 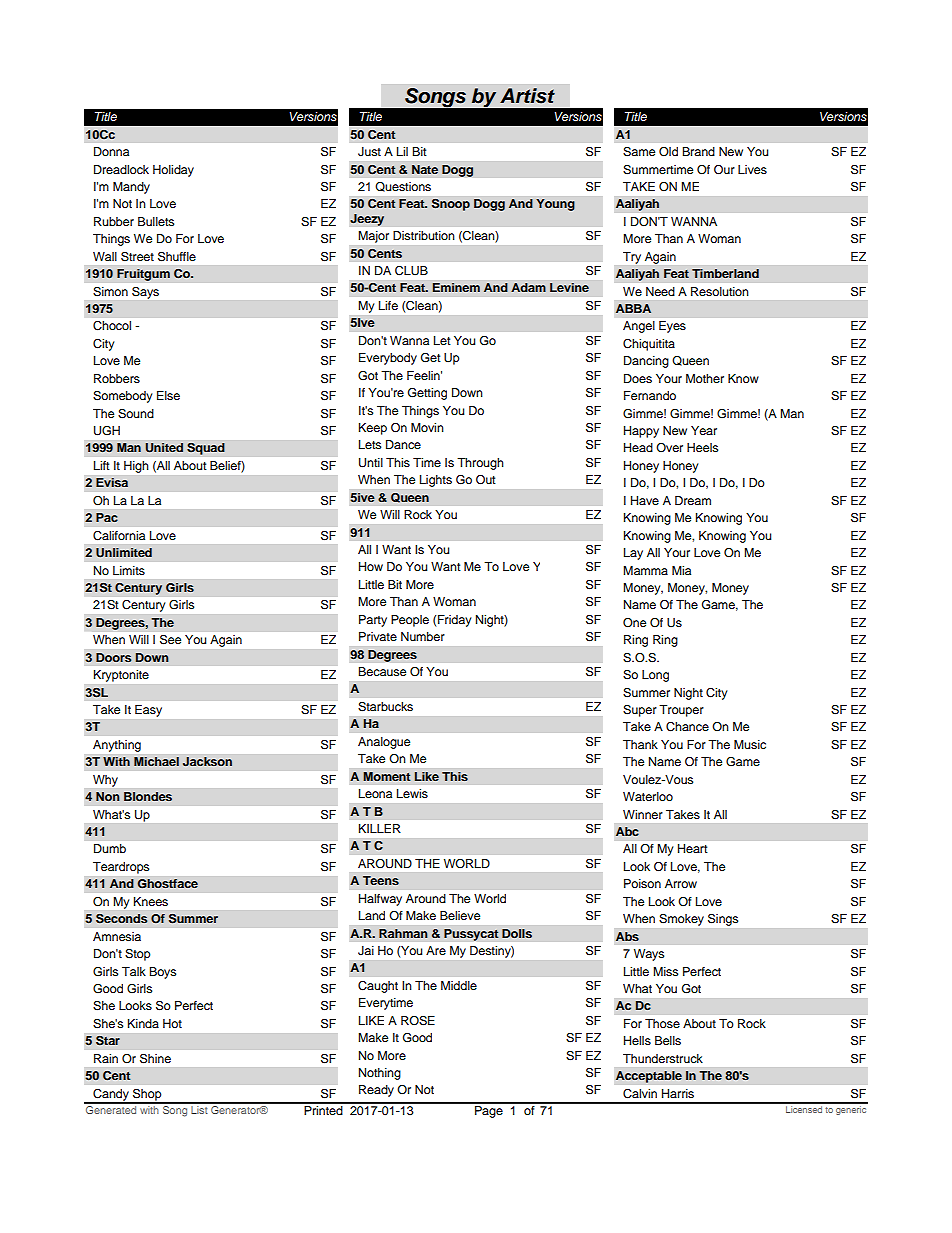 I want to click on Holiday, so click(x=173, y=171).
